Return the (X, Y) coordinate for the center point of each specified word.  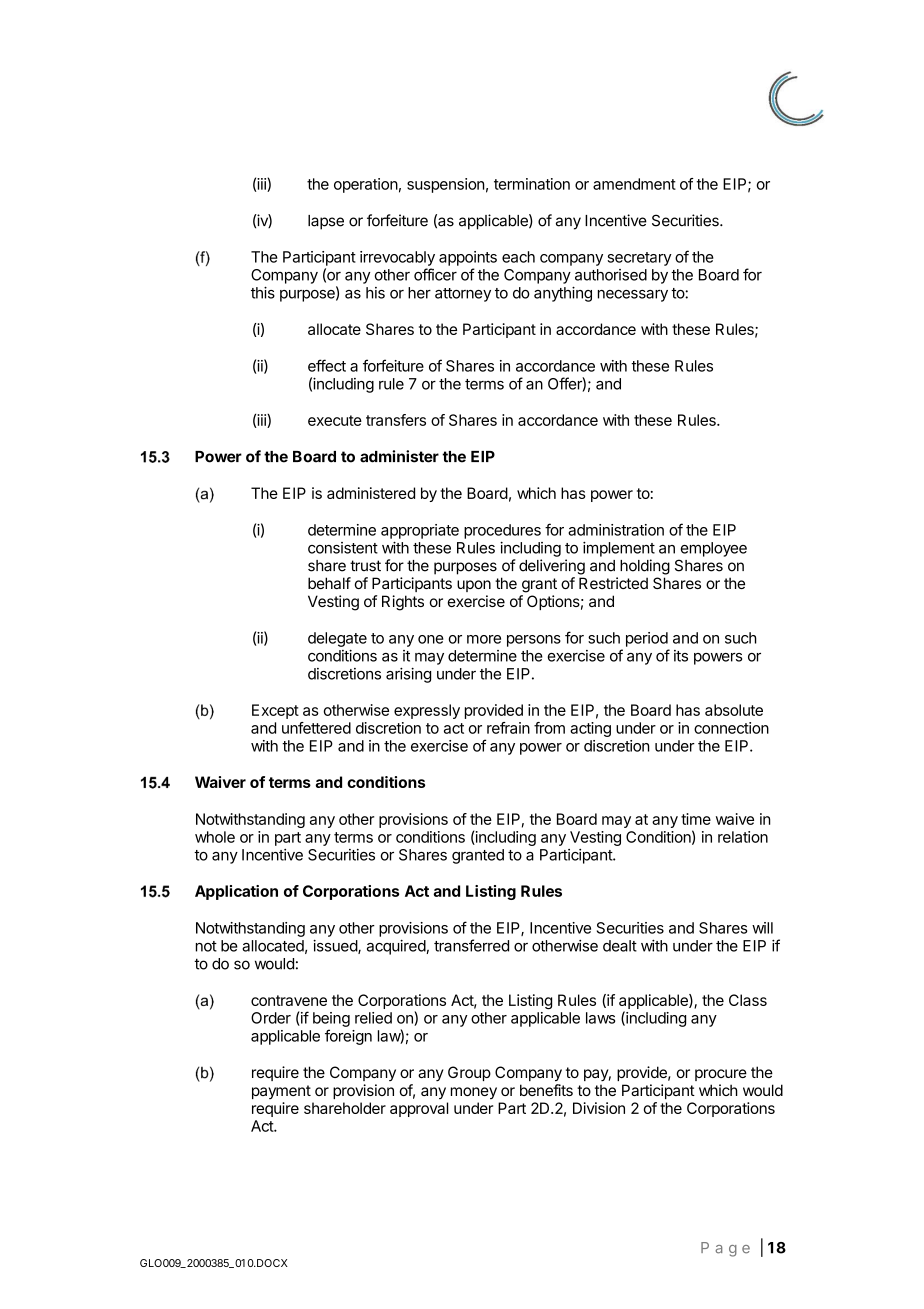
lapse (326, 222)
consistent (343, 548)
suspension (446, 185)
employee (714, 549)
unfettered (316, 728)
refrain (508, 728)
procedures (502, 531)
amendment (634, 184)
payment (281, 1092)
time (696, 819)
